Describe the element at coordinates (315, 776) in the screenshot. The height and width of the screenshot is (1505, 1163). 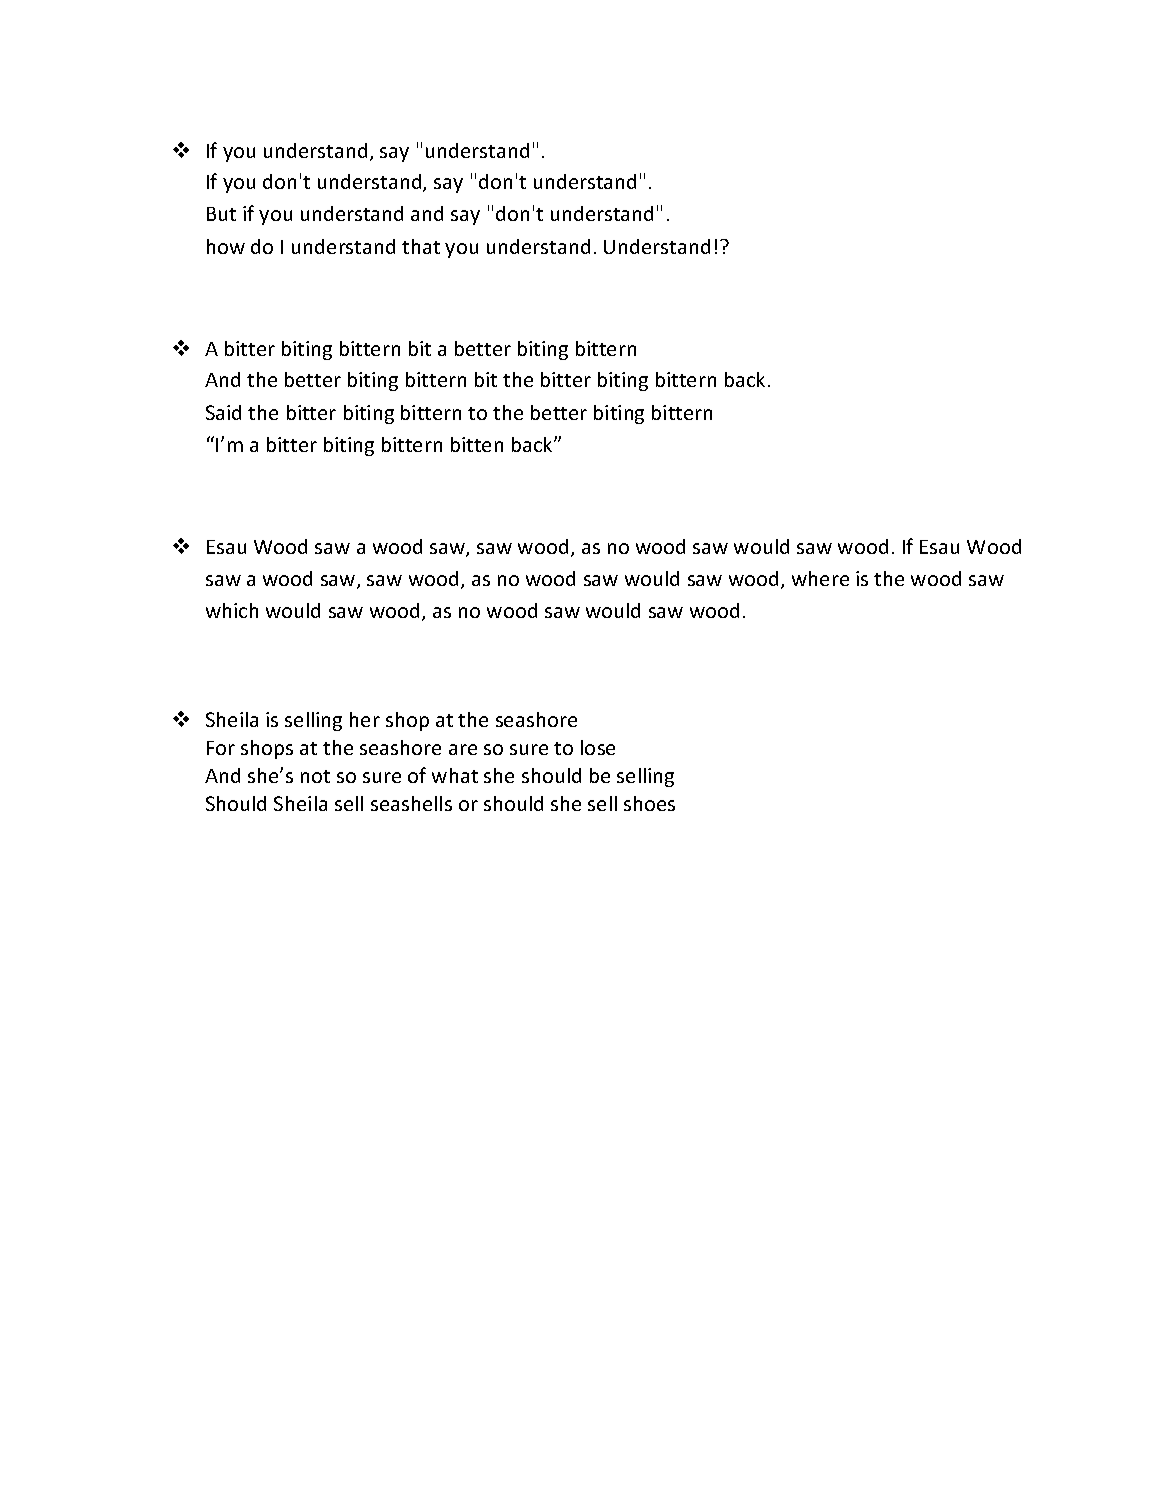
I see `not` at that location.
